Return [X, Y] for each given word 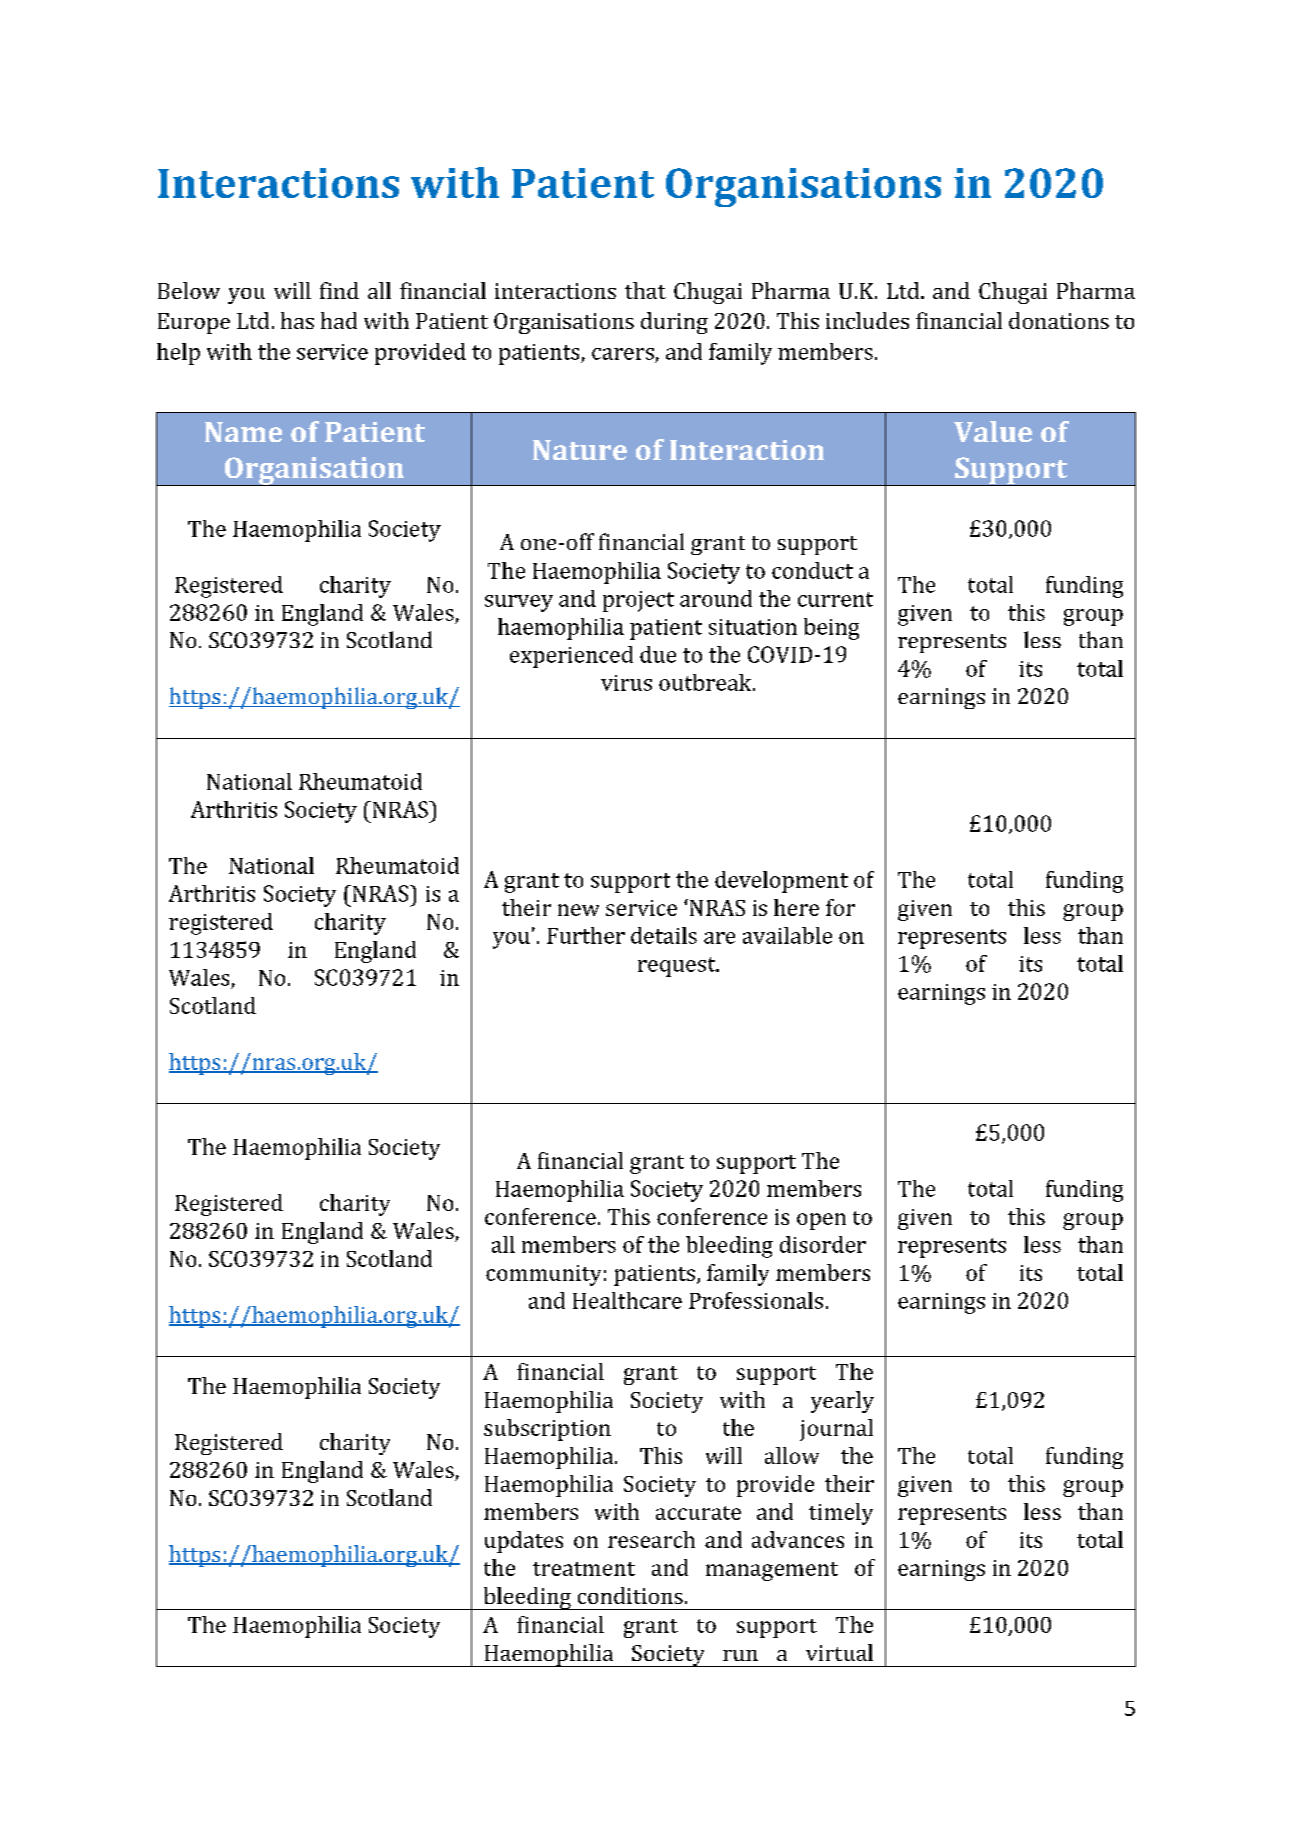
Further [586, 935]
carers [623, 354]
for [840, 907]
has [297, 320]
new [578, 910]
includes [867, 320]
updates [524, 1542]
